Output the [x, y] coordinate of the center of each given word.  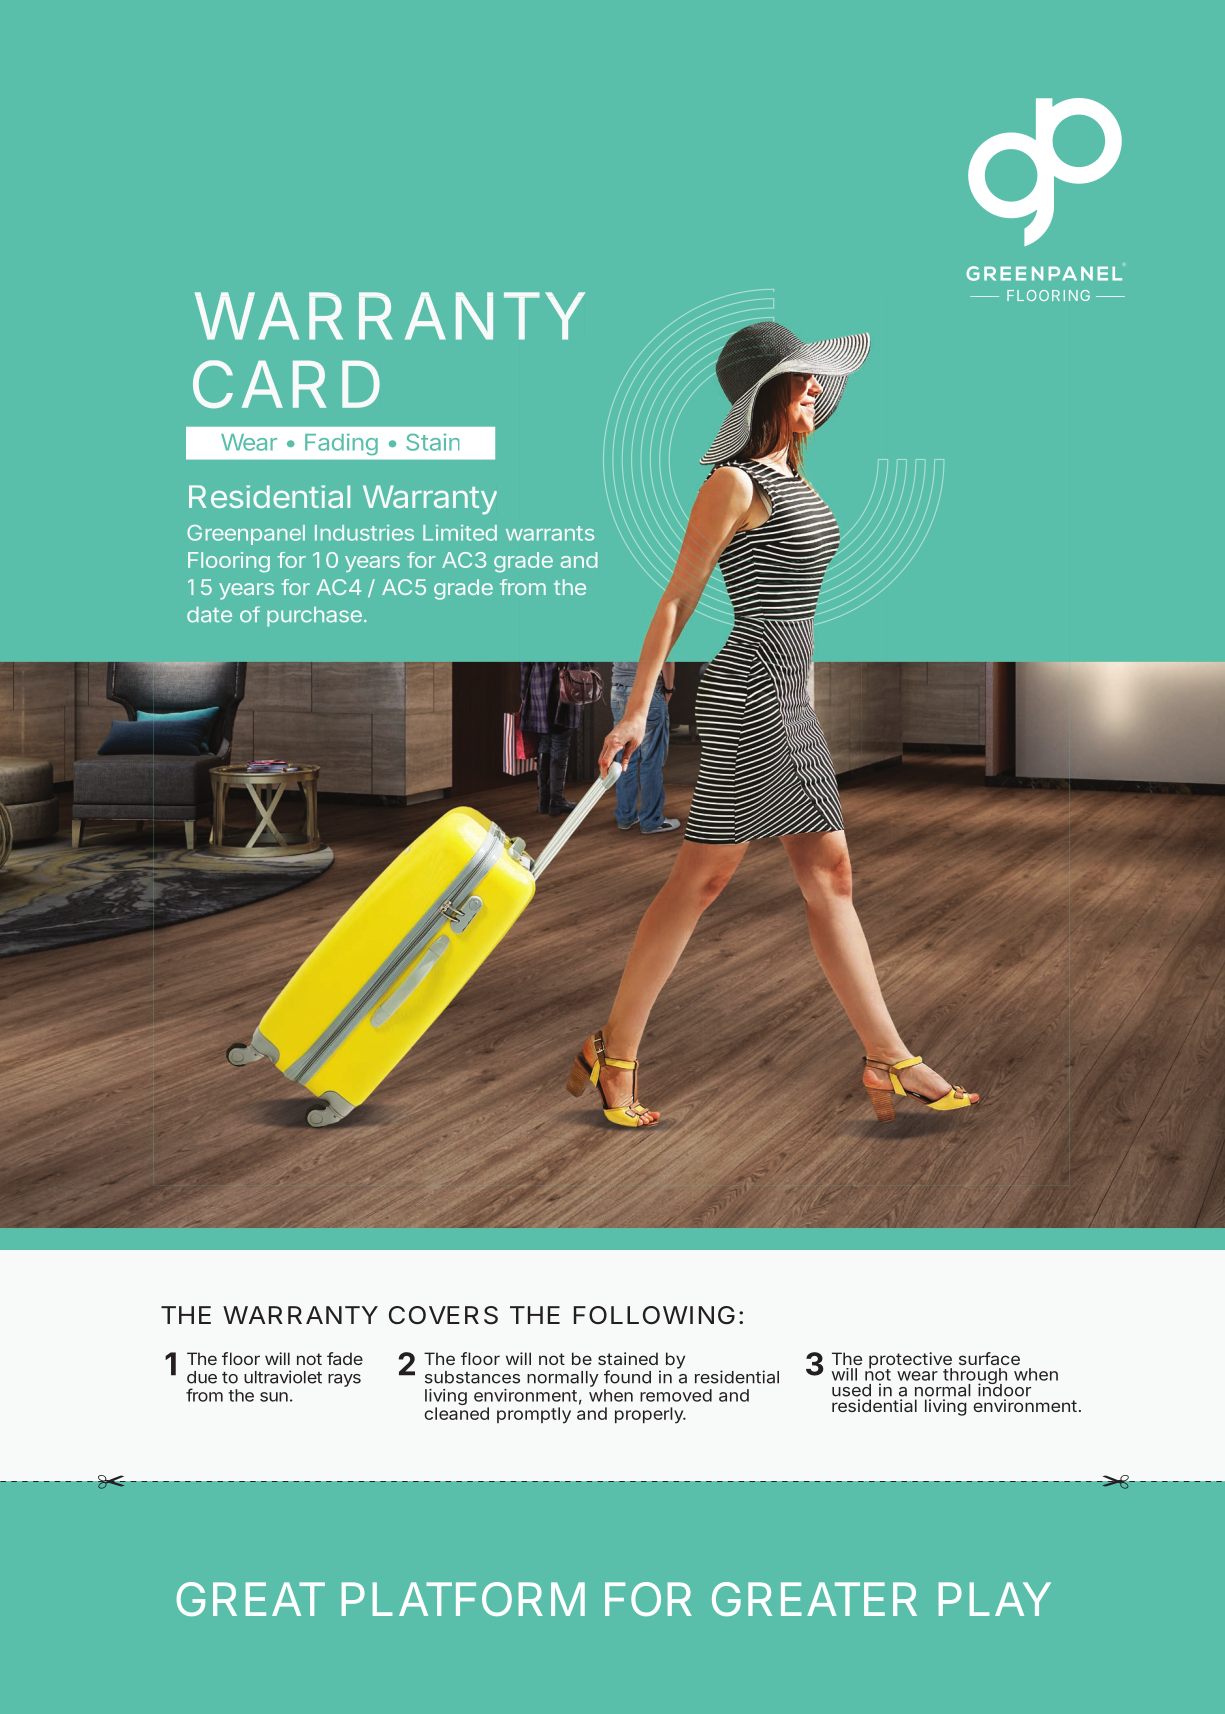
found [627, 1377]
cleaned [456, 1413]
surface [989, 1358]
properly [650, 1415]
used [851, 1390]
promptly [534, 1415]
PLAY [995, 1599]
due [202, 1377]
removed [676, 1395]
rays [344, 1380]
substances [472, 1377]
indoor [1004, 1389]
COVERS [443, 1315]
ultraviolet [283, 1377]
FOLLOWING [654, 1315]
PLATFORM [463, 1599]
